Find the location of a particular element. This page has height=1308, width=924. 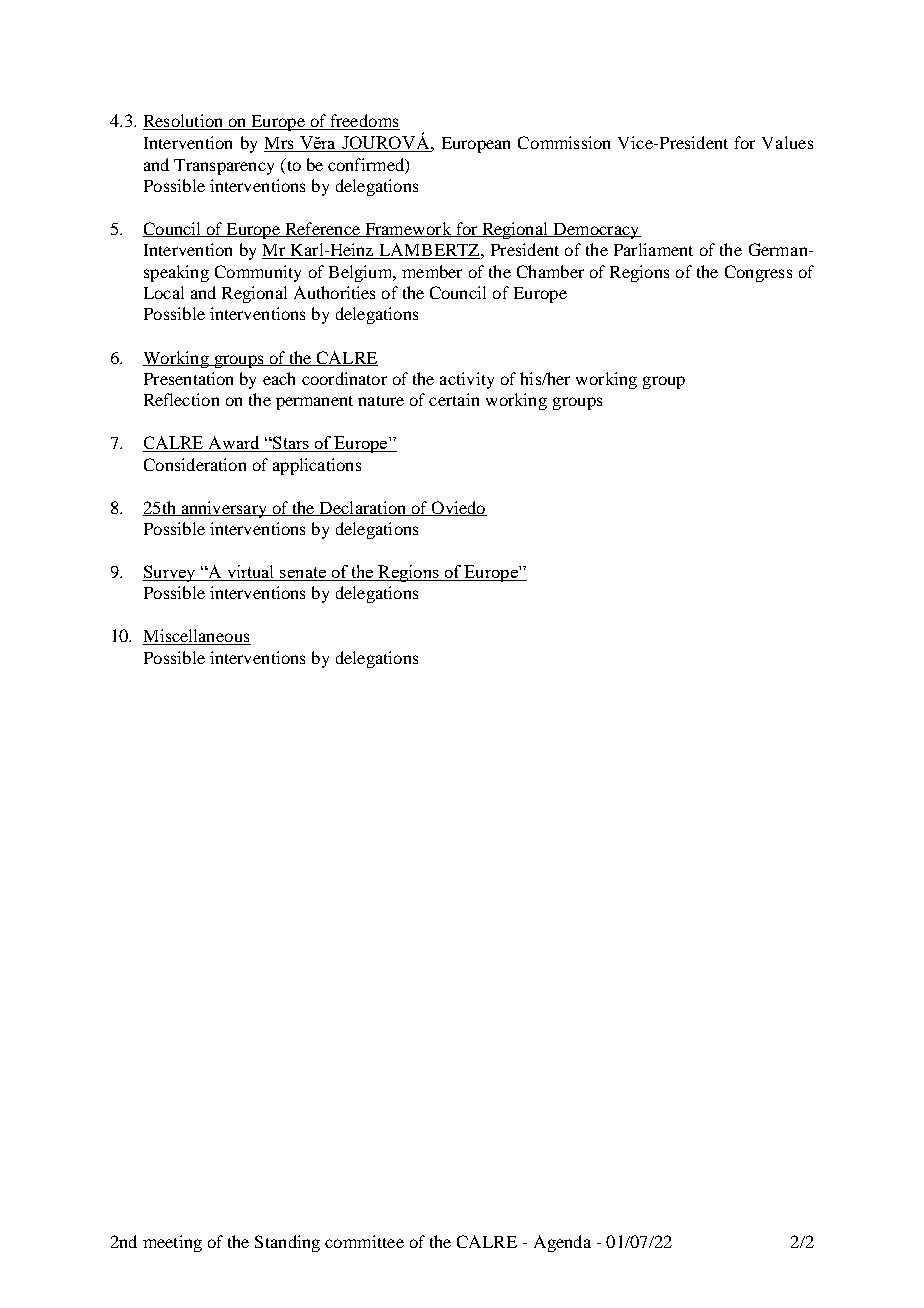

each is located at coordinates (279, 378).
